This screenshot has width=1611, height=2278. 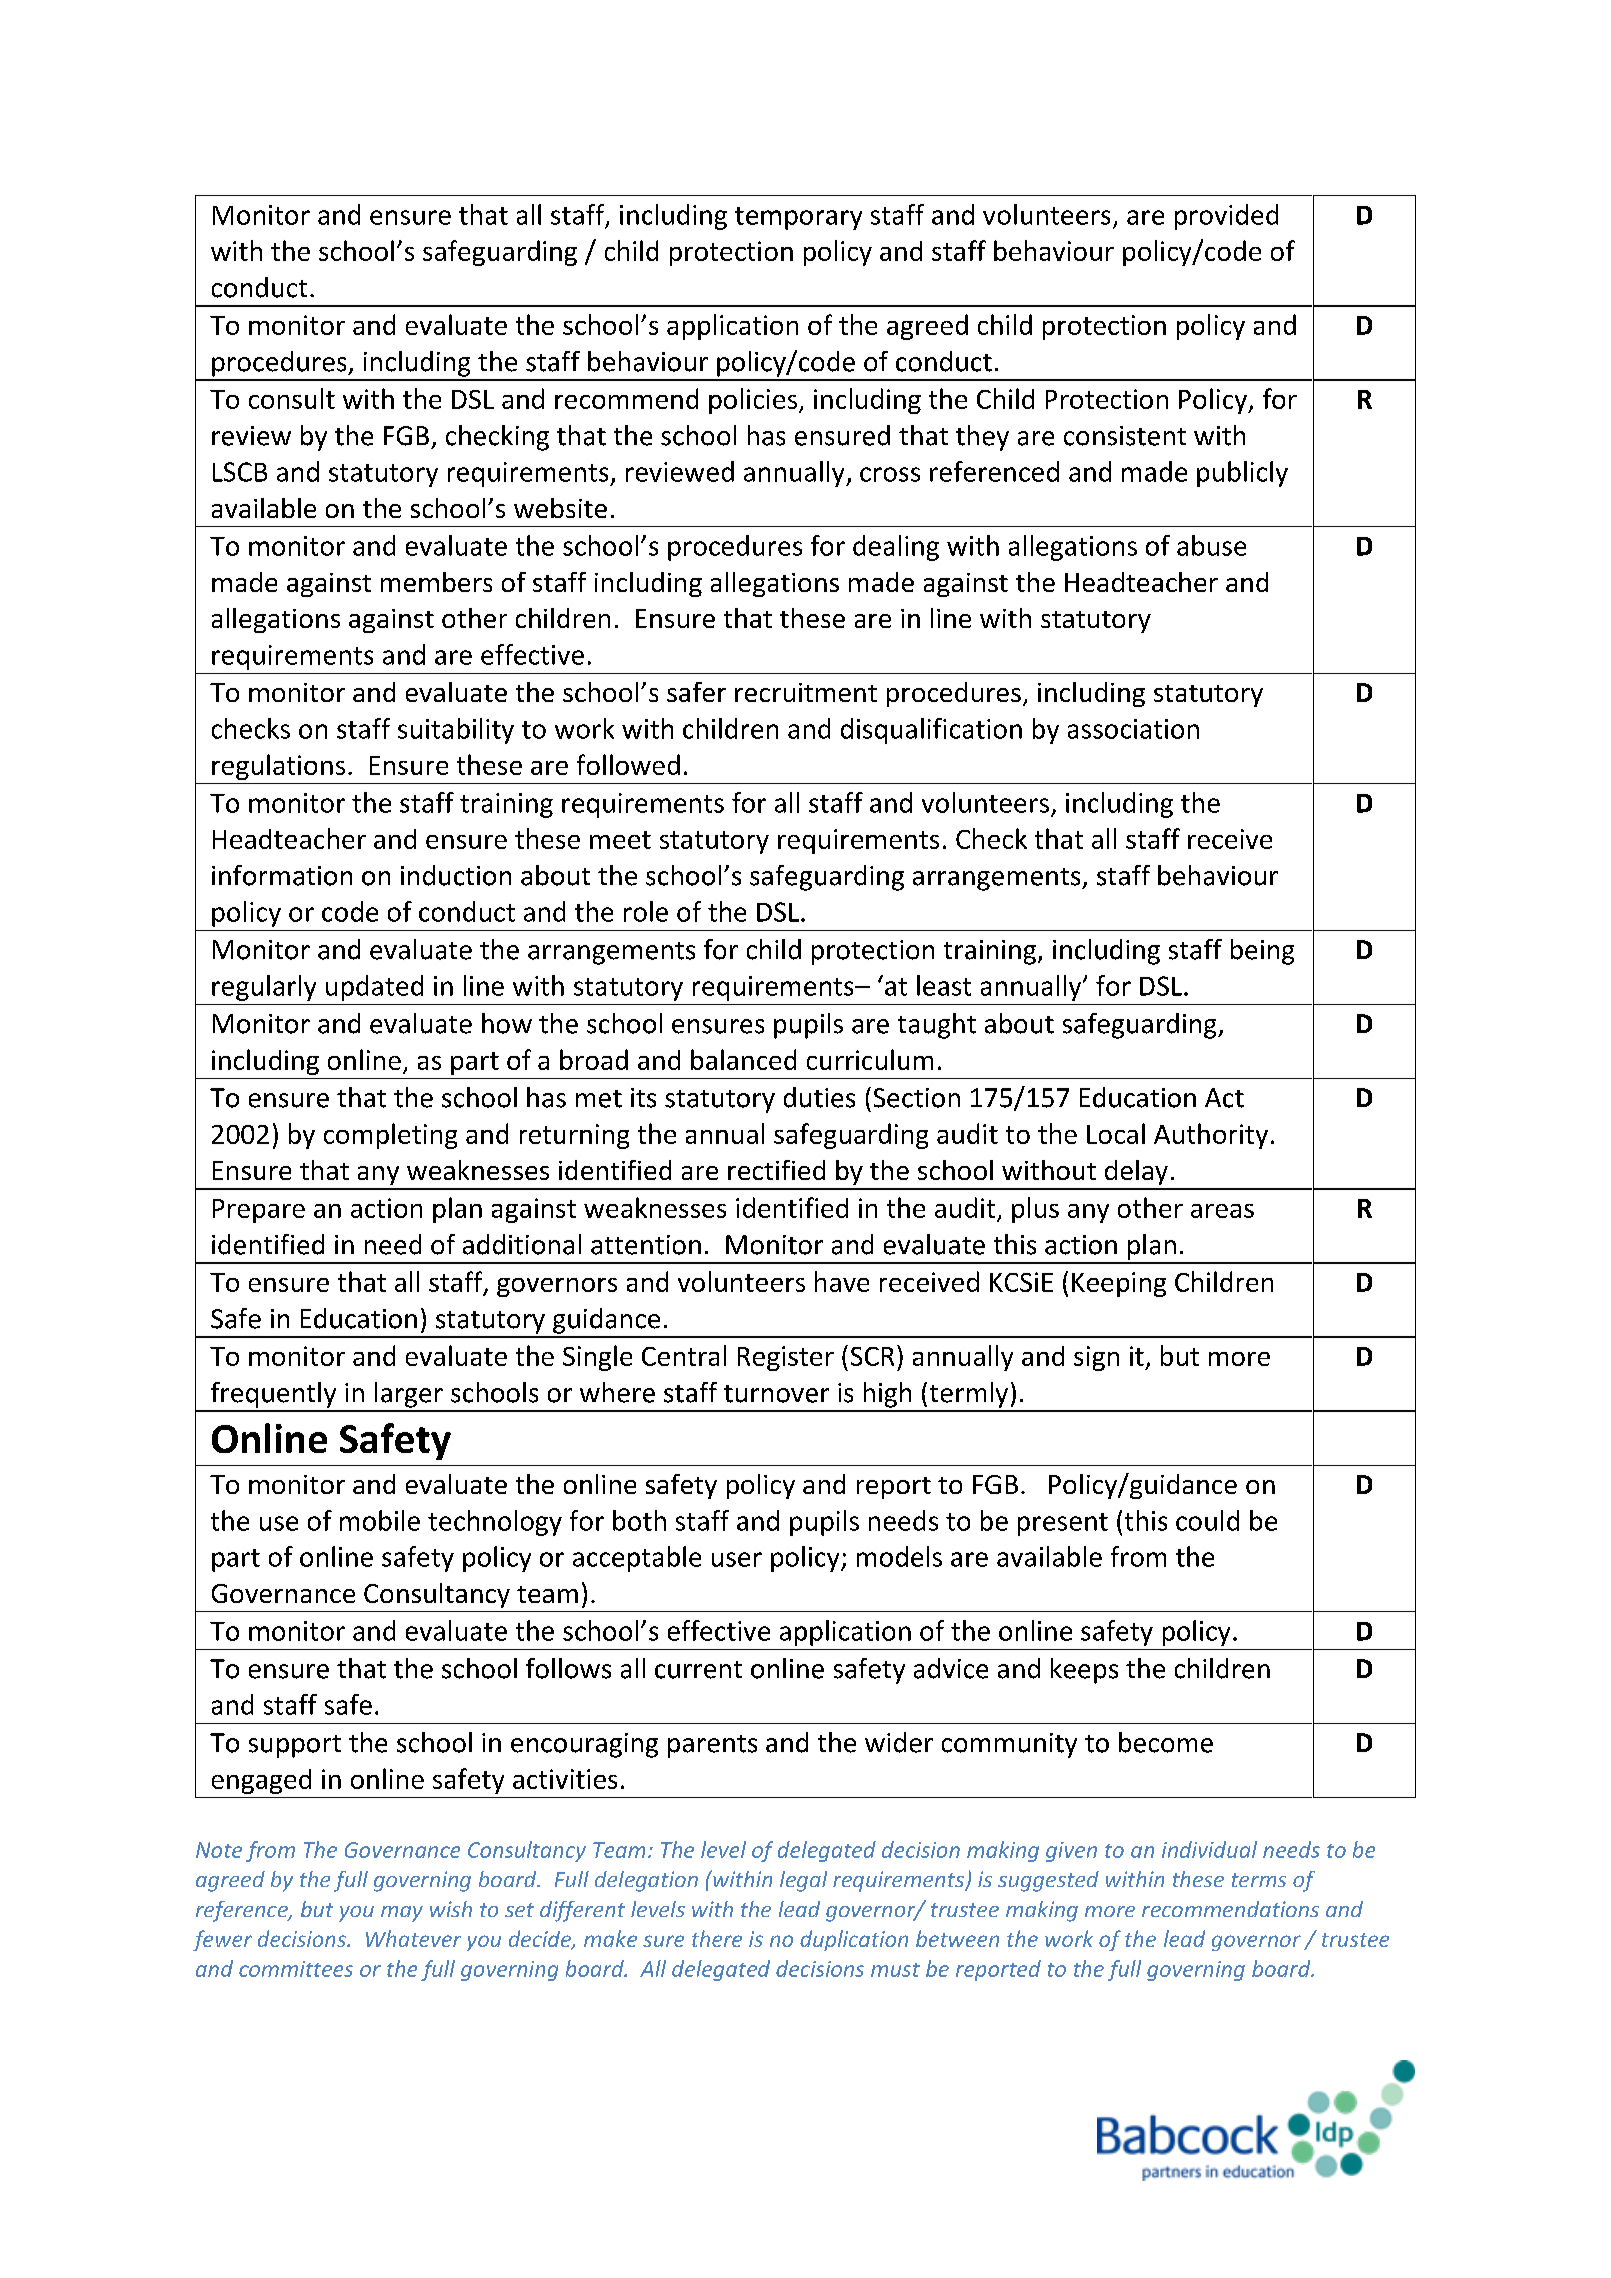 What do you see at coordinates (402, 1914) in the screenshot?
I see `may` at bounding box center [402, 1914].
